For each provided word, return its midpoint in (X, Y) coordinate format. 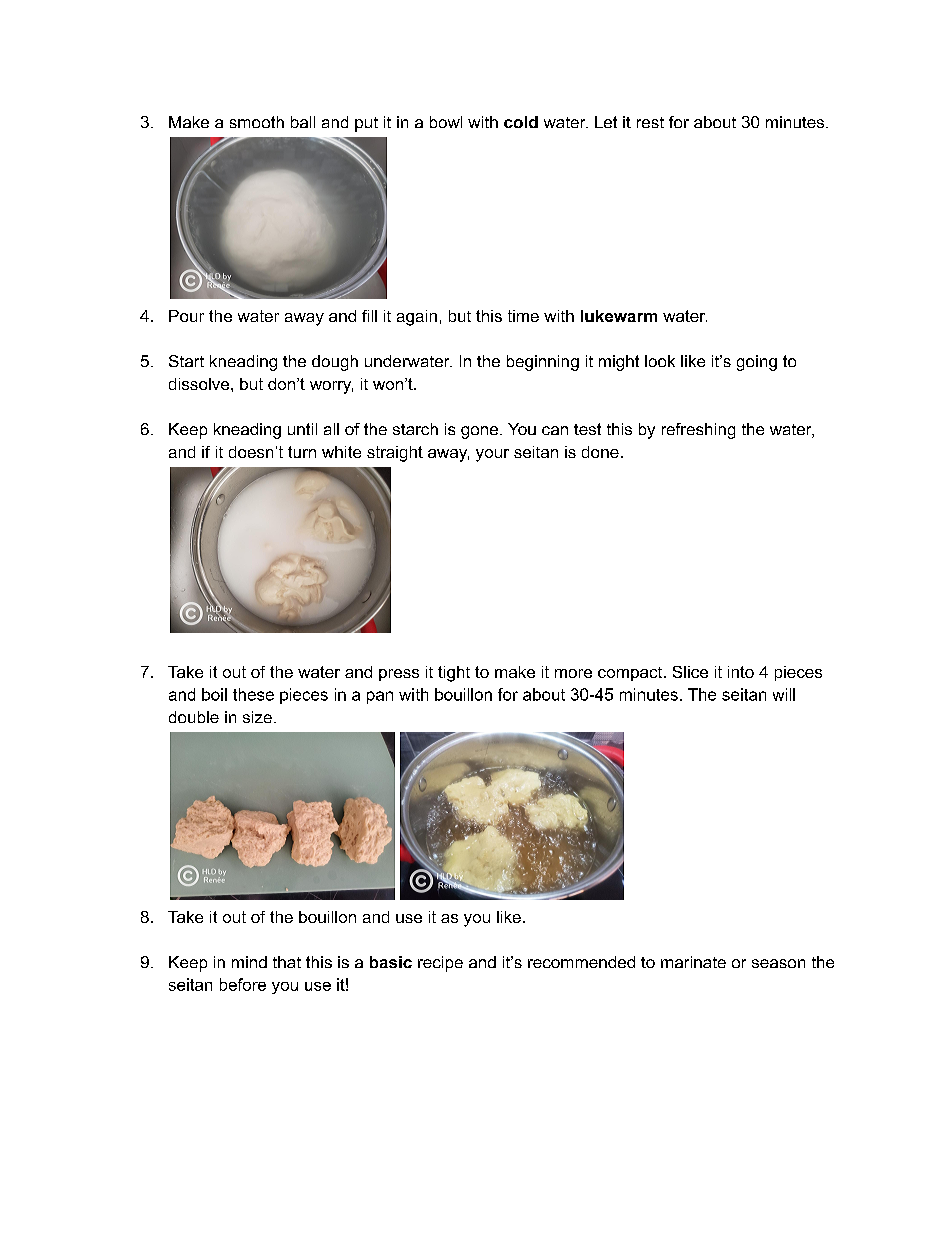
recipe (440, 964)
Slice (690, 672)
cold (521, 122)
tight (454, 674)
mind (249, 962)
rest (650, 122)
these (253, 694)
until (302, 429)
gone (481, 432)
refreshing (698, 431)
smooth (257, 122)
